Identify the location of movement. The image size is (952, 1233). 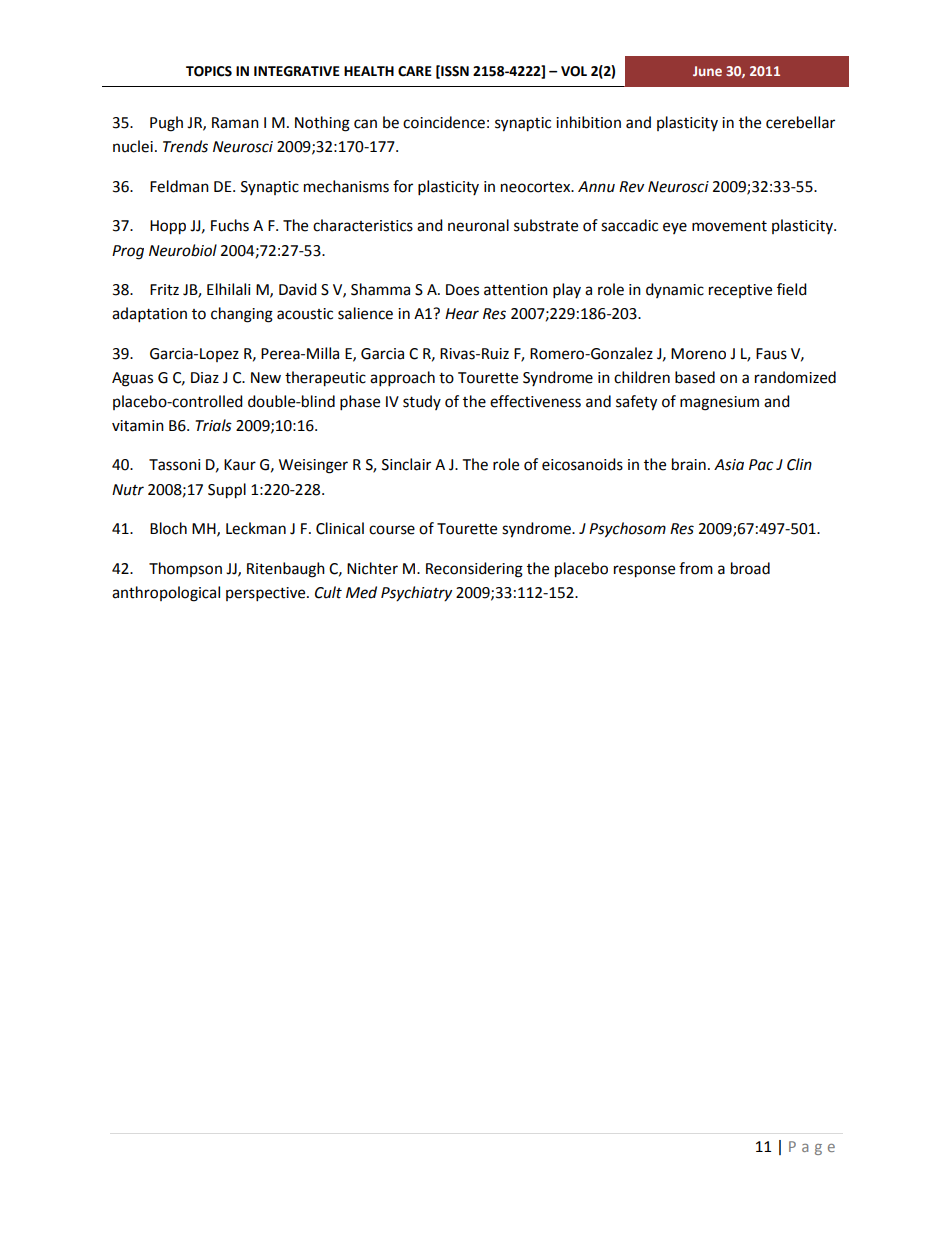
(729, 226).
